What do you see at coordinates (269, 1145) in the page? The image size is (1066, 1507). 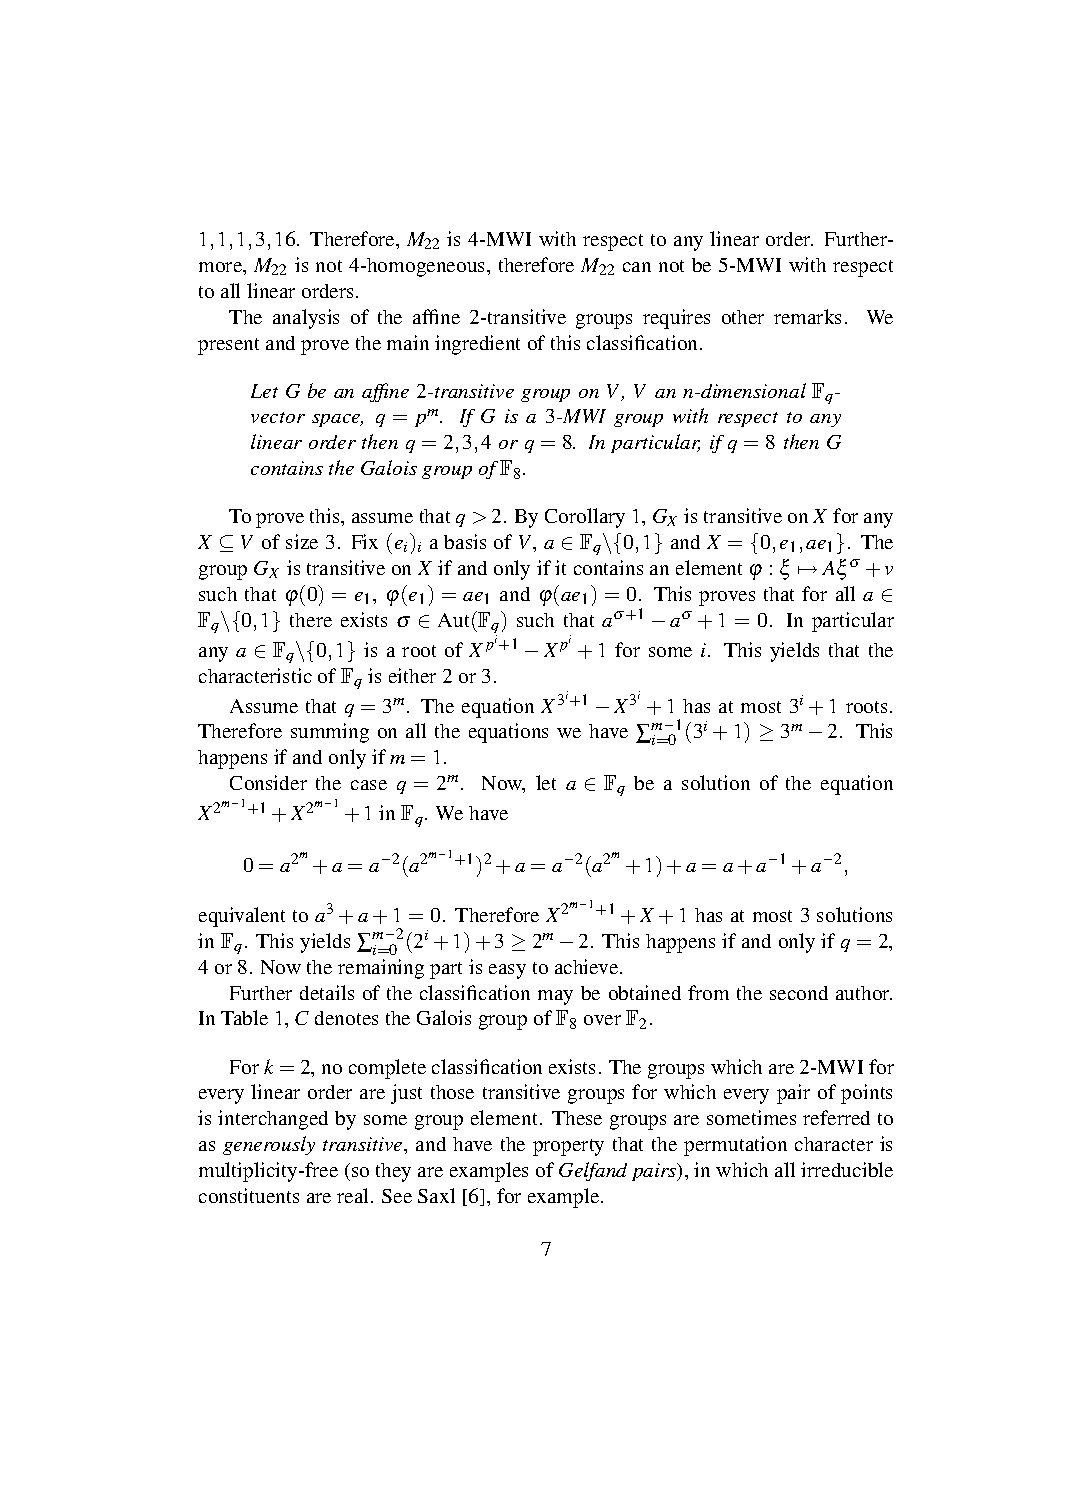 I see `generously` at bounding box center [269, 1145].
